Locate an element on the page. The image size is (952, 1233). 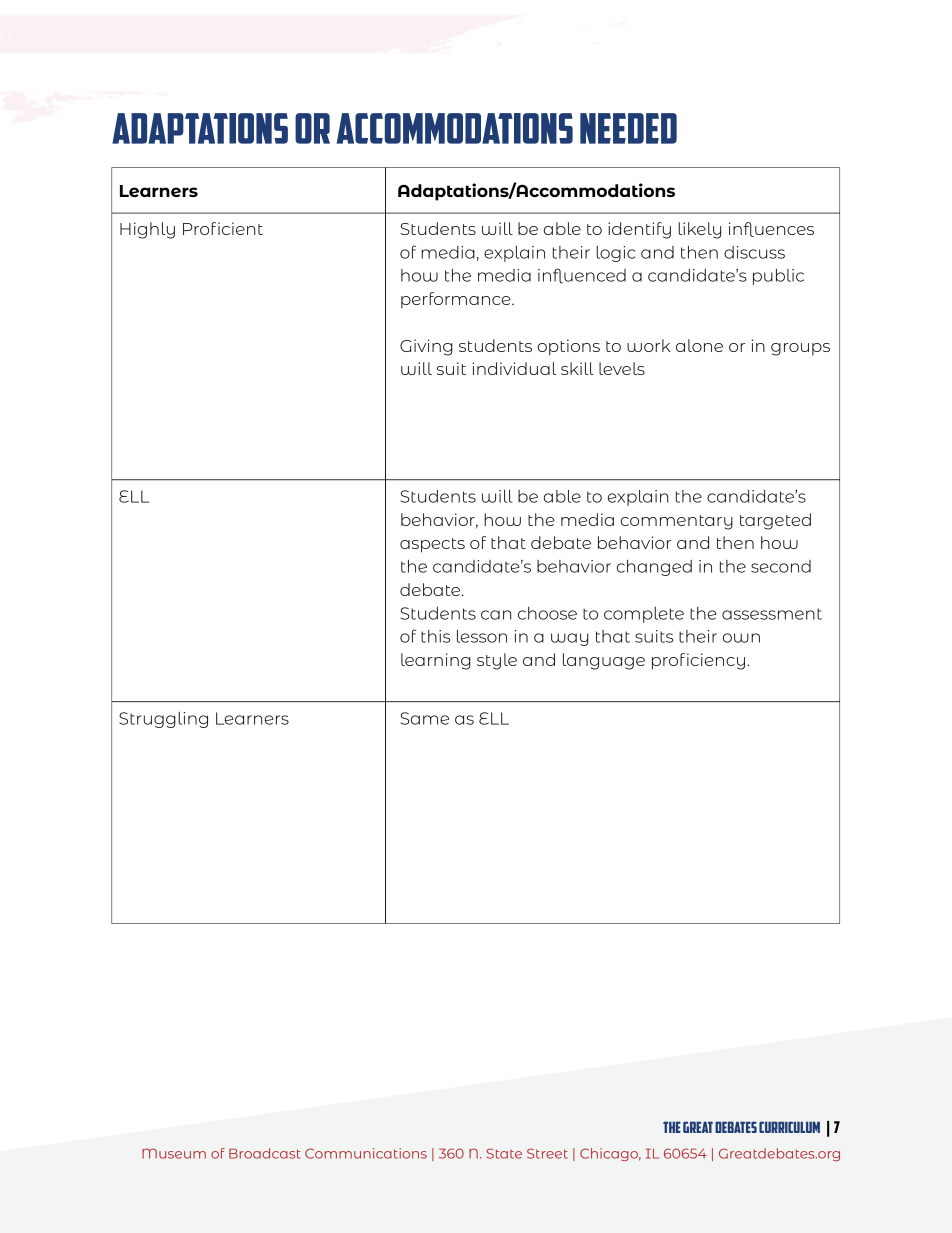
needed is located at coordinates (628, 128).
